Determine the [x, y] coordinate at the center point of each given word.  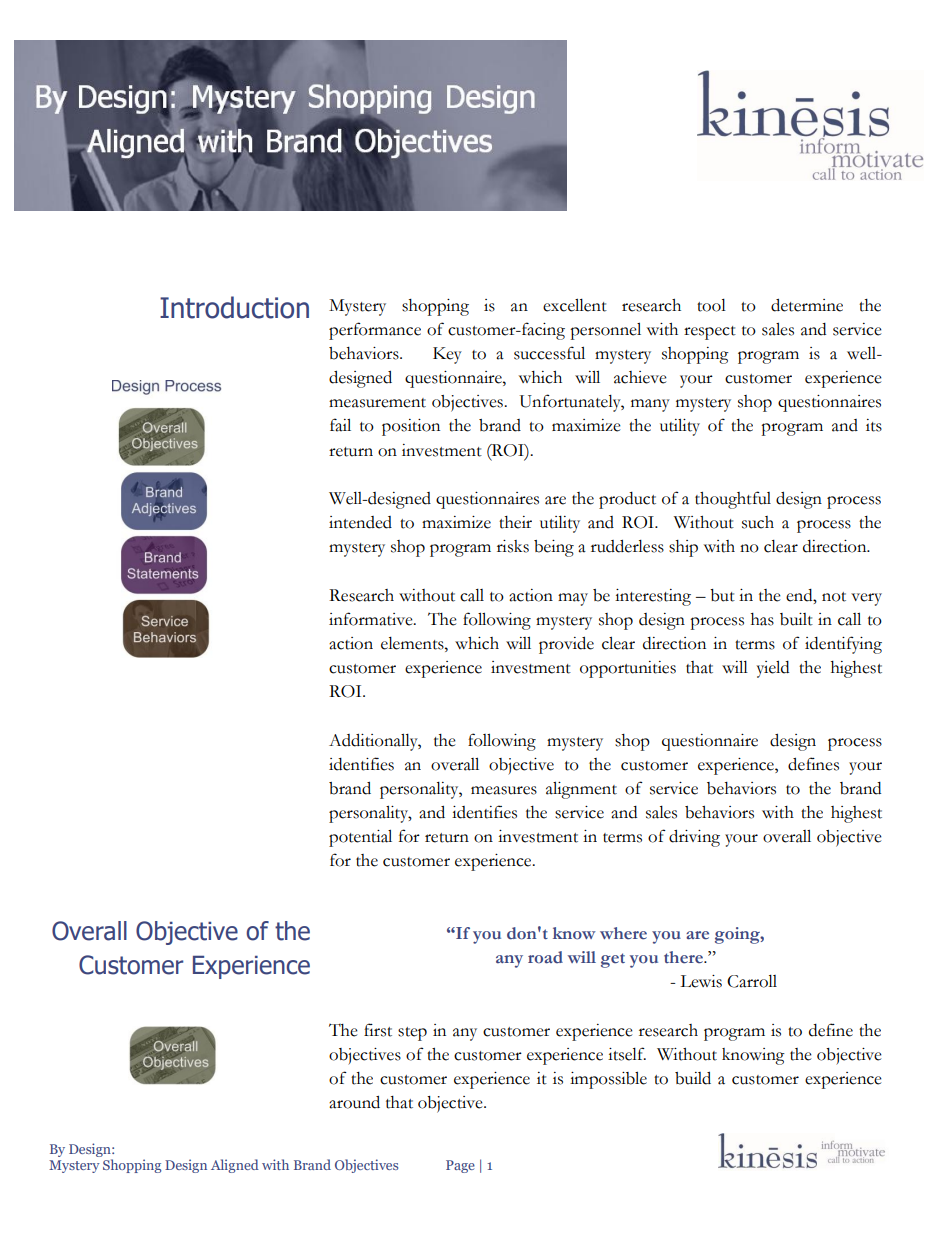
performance [375, 331]
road [545, 957]
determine [807, 305]
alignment [581, 790]
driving [694, 838]
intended [360, 522]
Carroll [752, 981]
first [378, 1030]
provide [566, 645]
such [758, 522]
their [515, 522]
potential [360, 838]
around [354, 1102]
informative [372, 619]
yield [773, 669]
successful [549, 353]
